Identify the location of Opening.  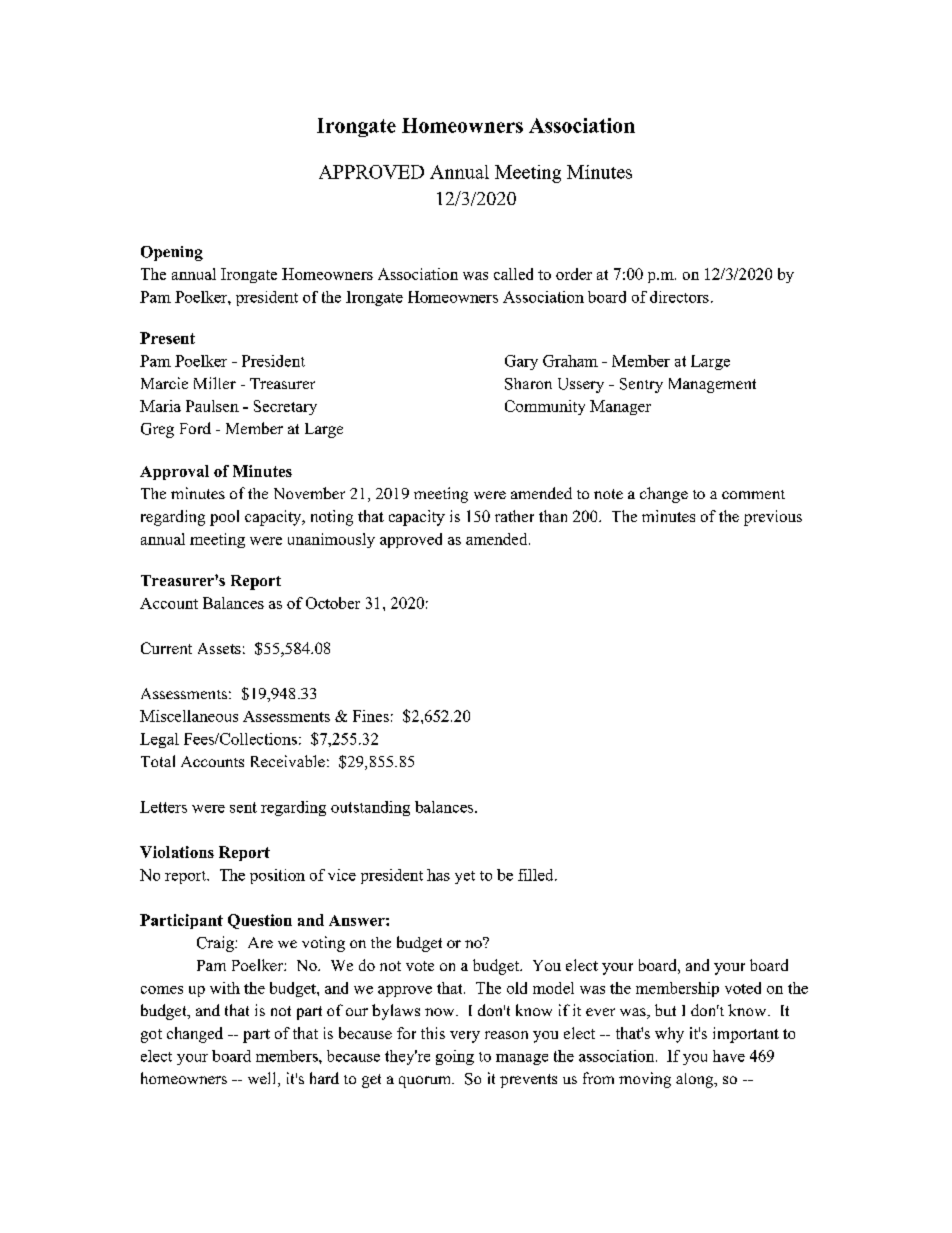
(172, 253).
